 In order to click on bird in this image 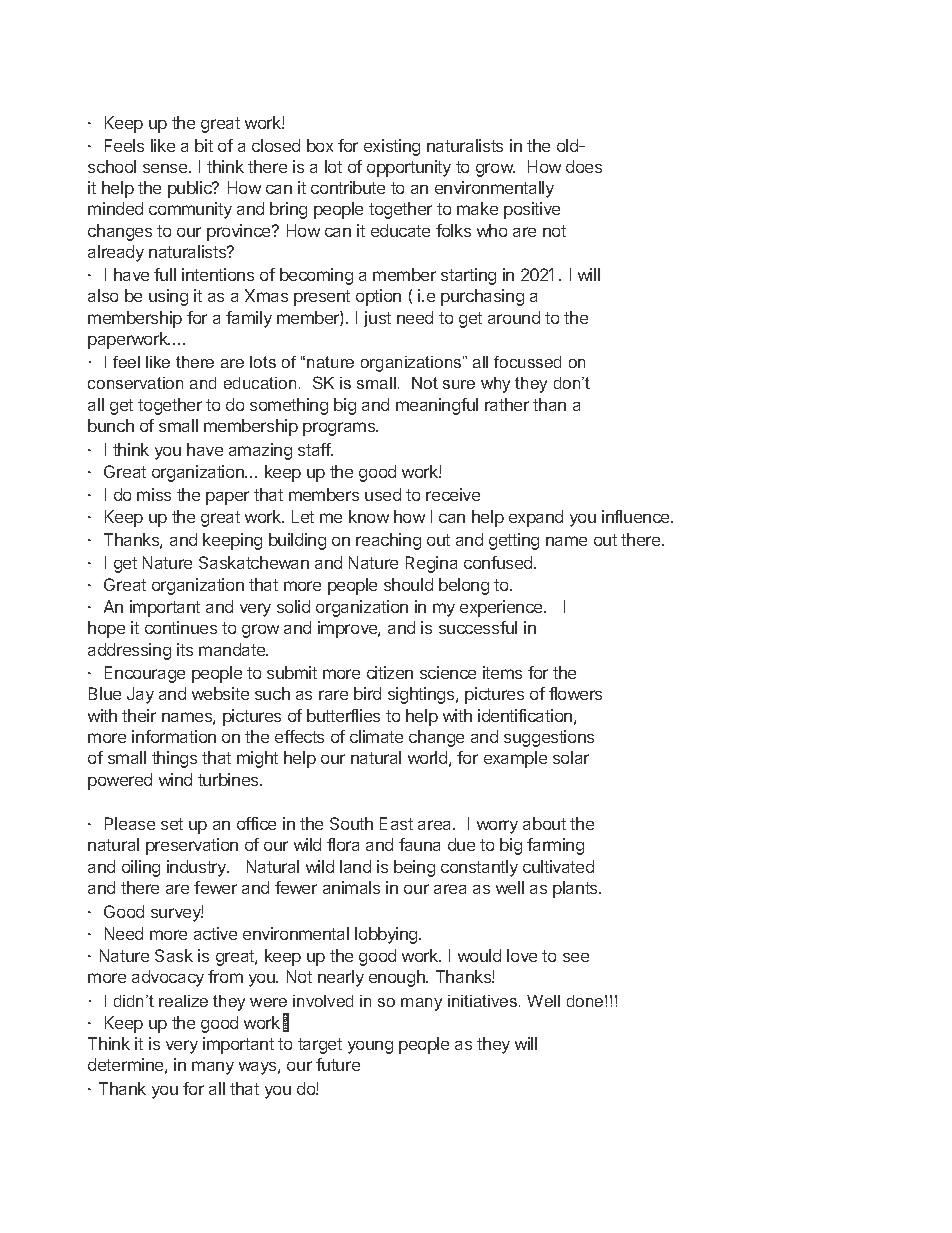, I will do `click(367, 693)`.
